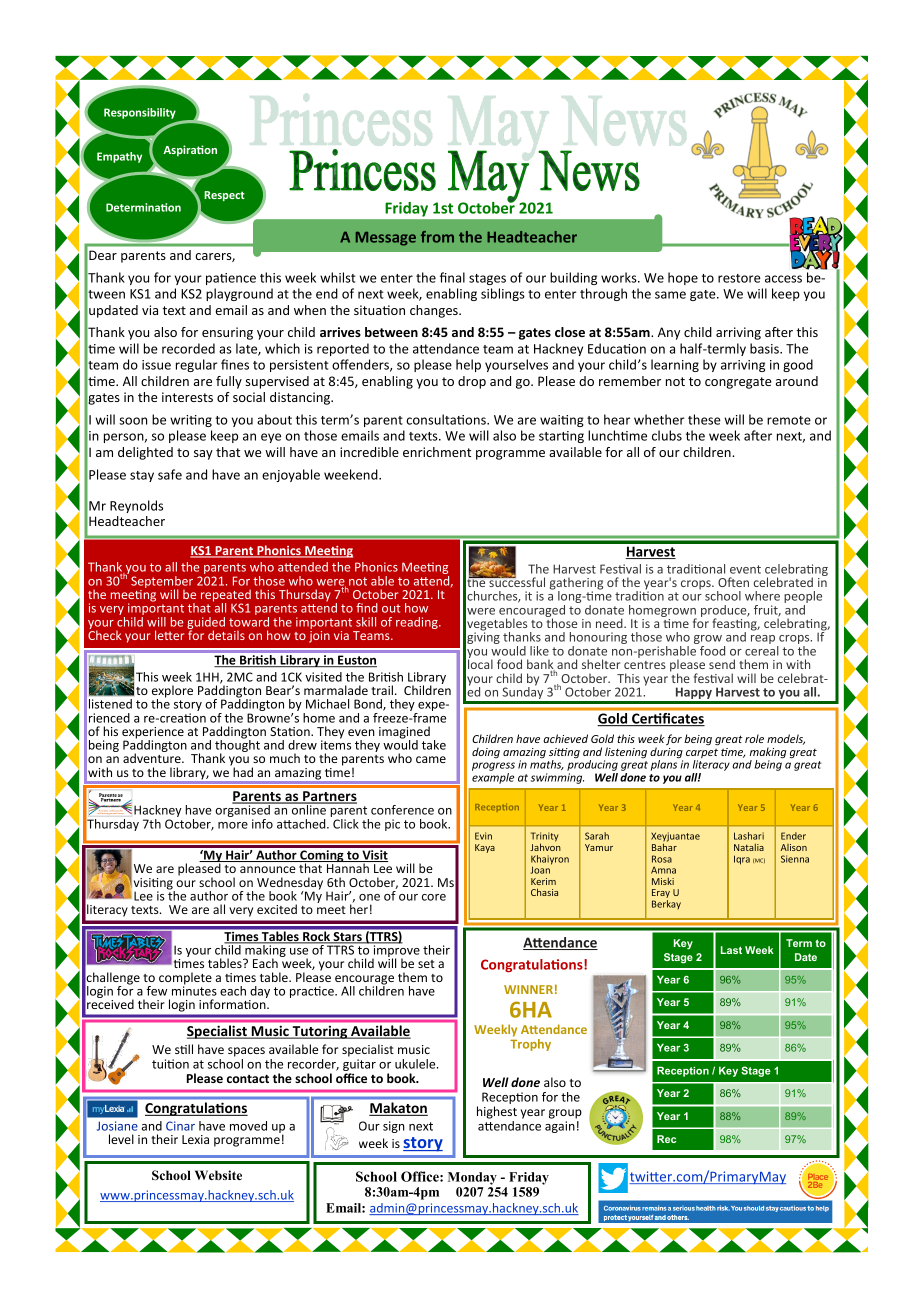 The height and width of the screenshot is (1308, 924). I want to click on letter, so click(169, 635).
